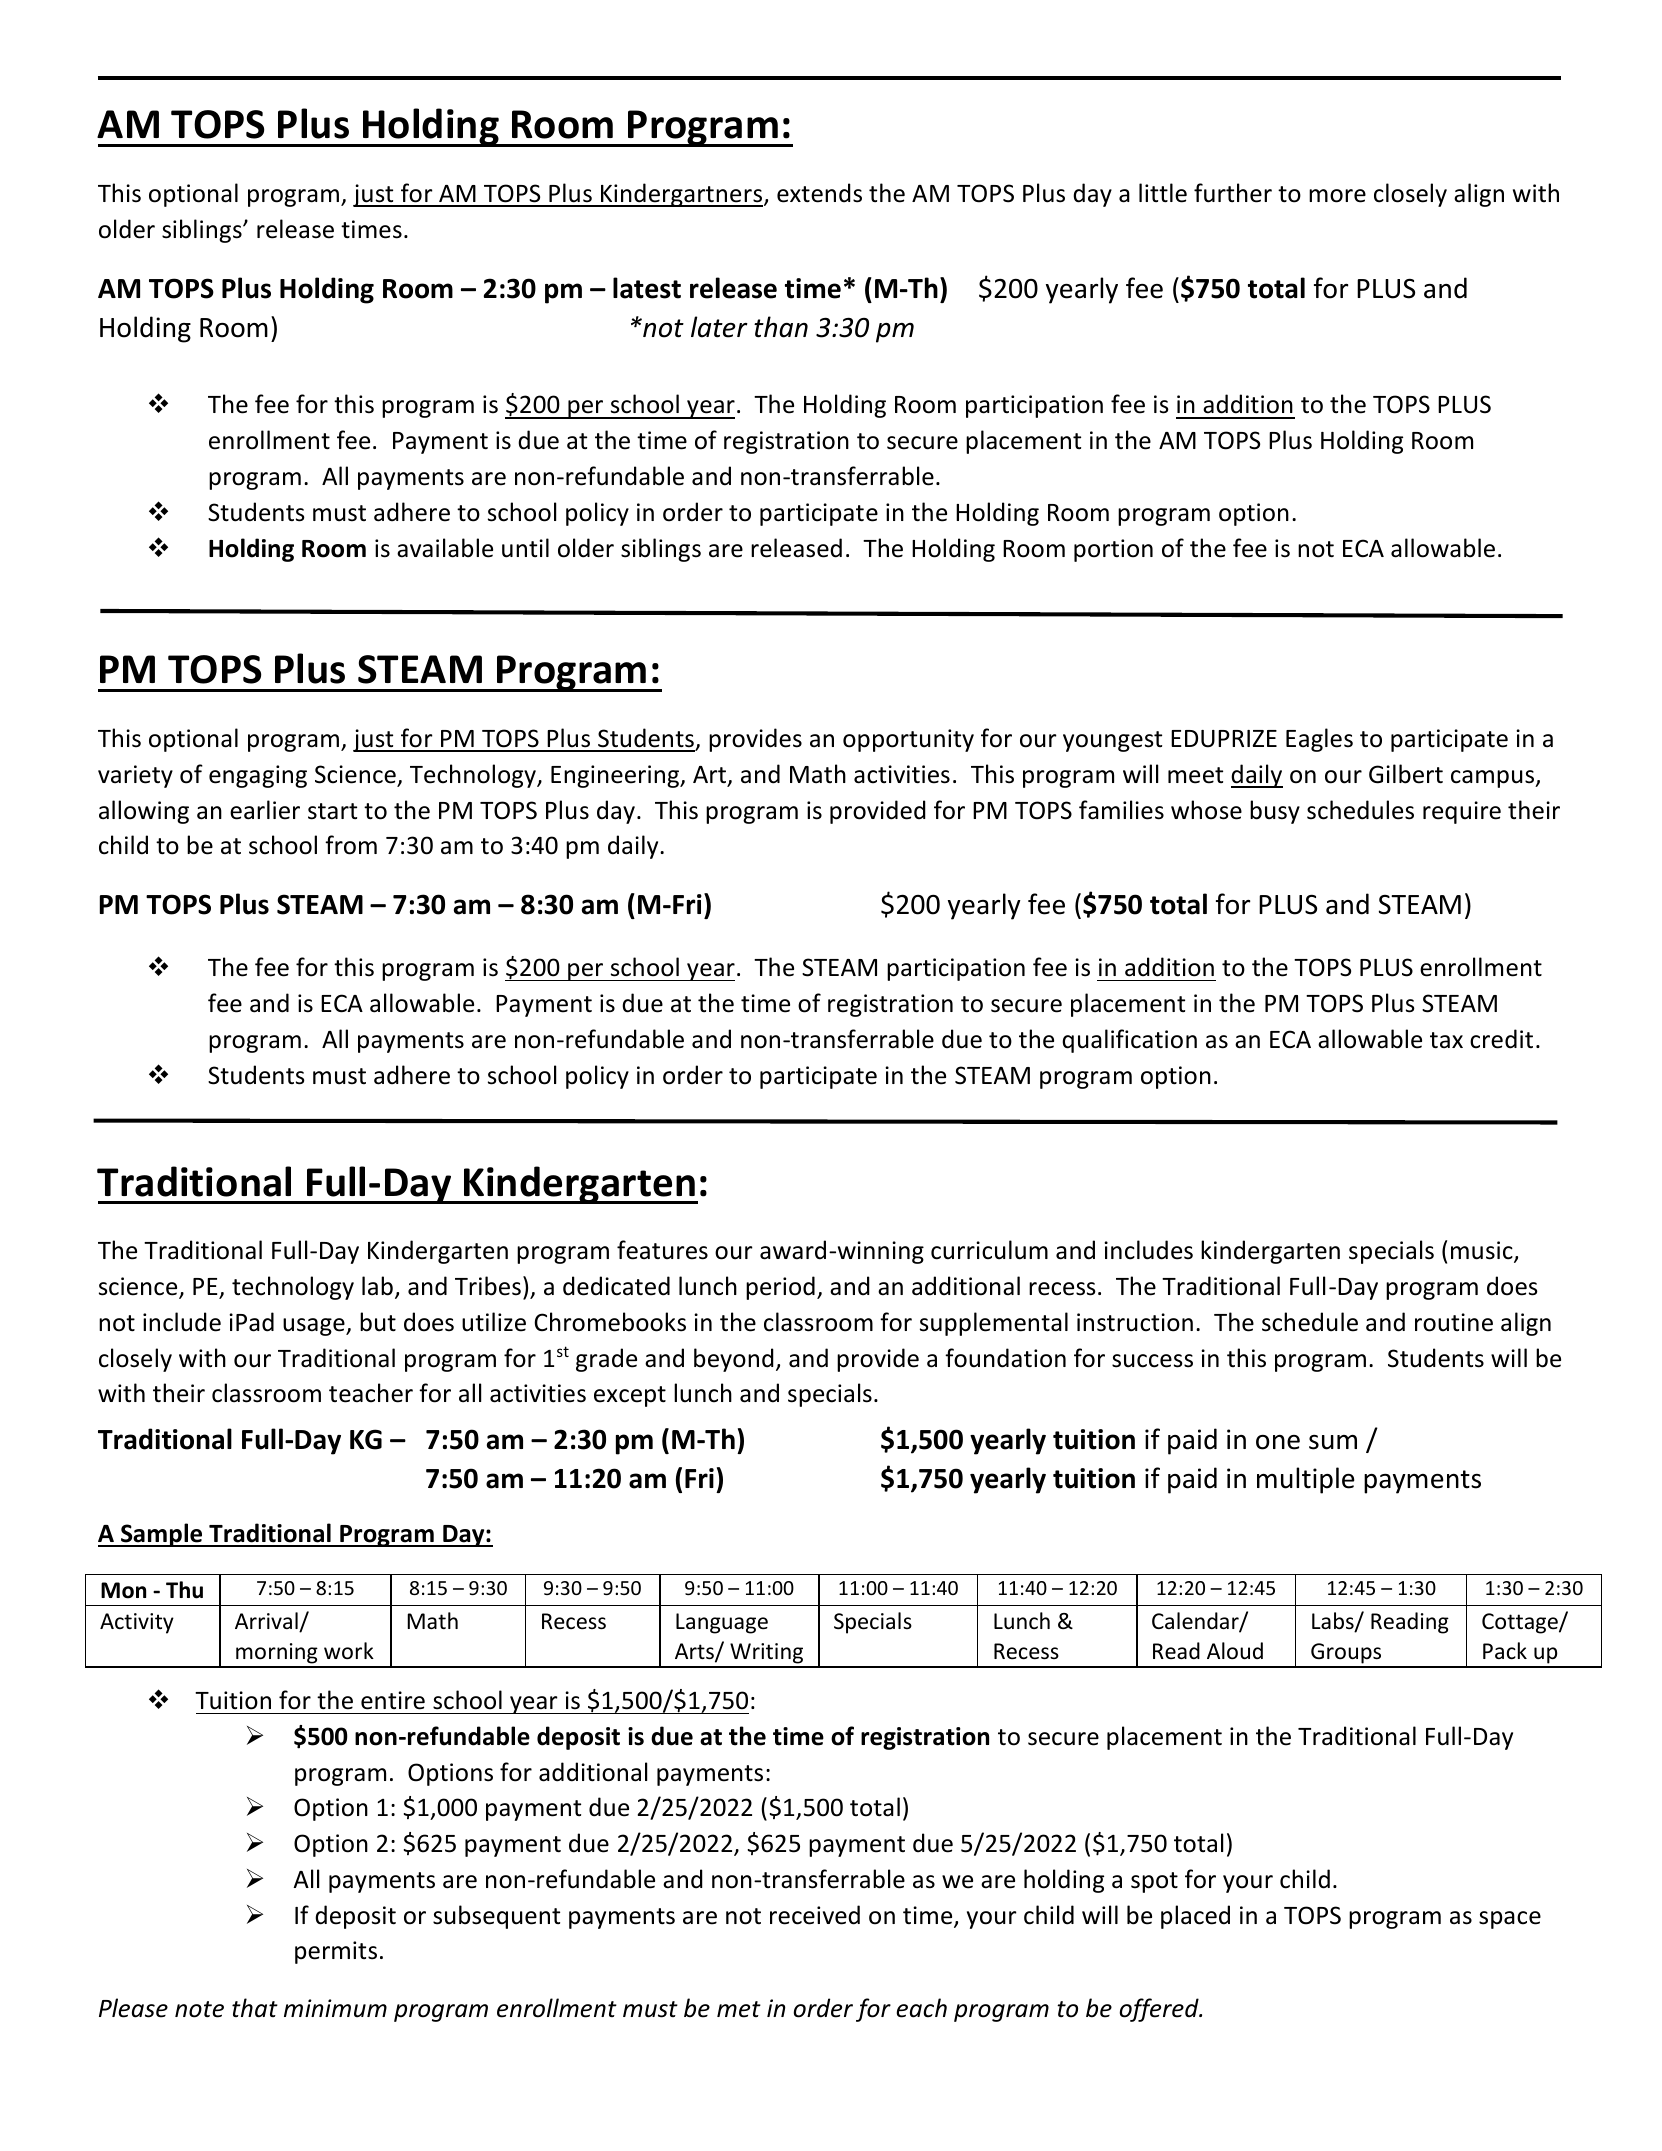  I want to click on sum, so click(1333, 1442).
